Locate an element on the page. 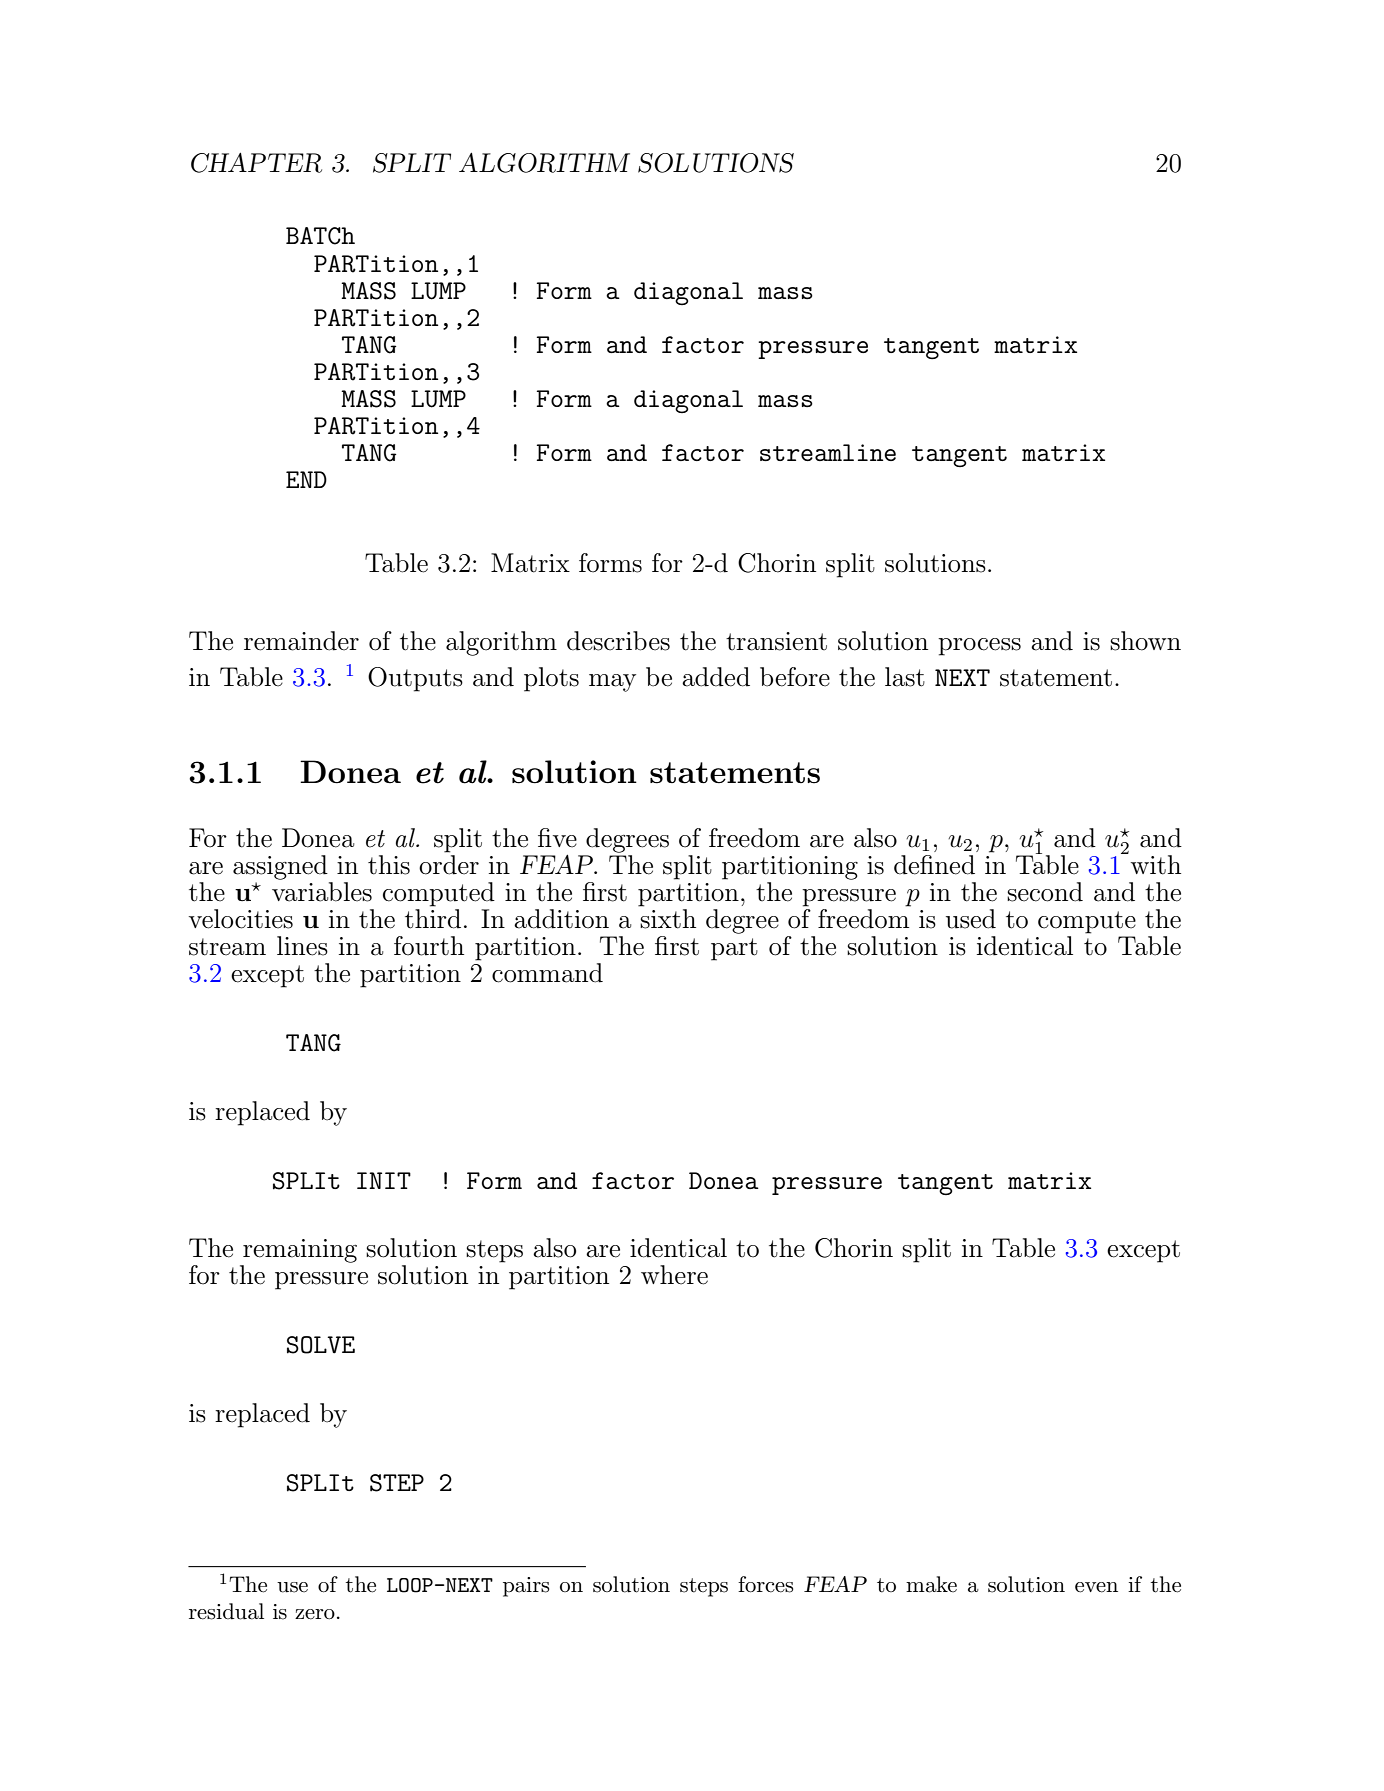  shown is located at coordinates (1145, 641).
